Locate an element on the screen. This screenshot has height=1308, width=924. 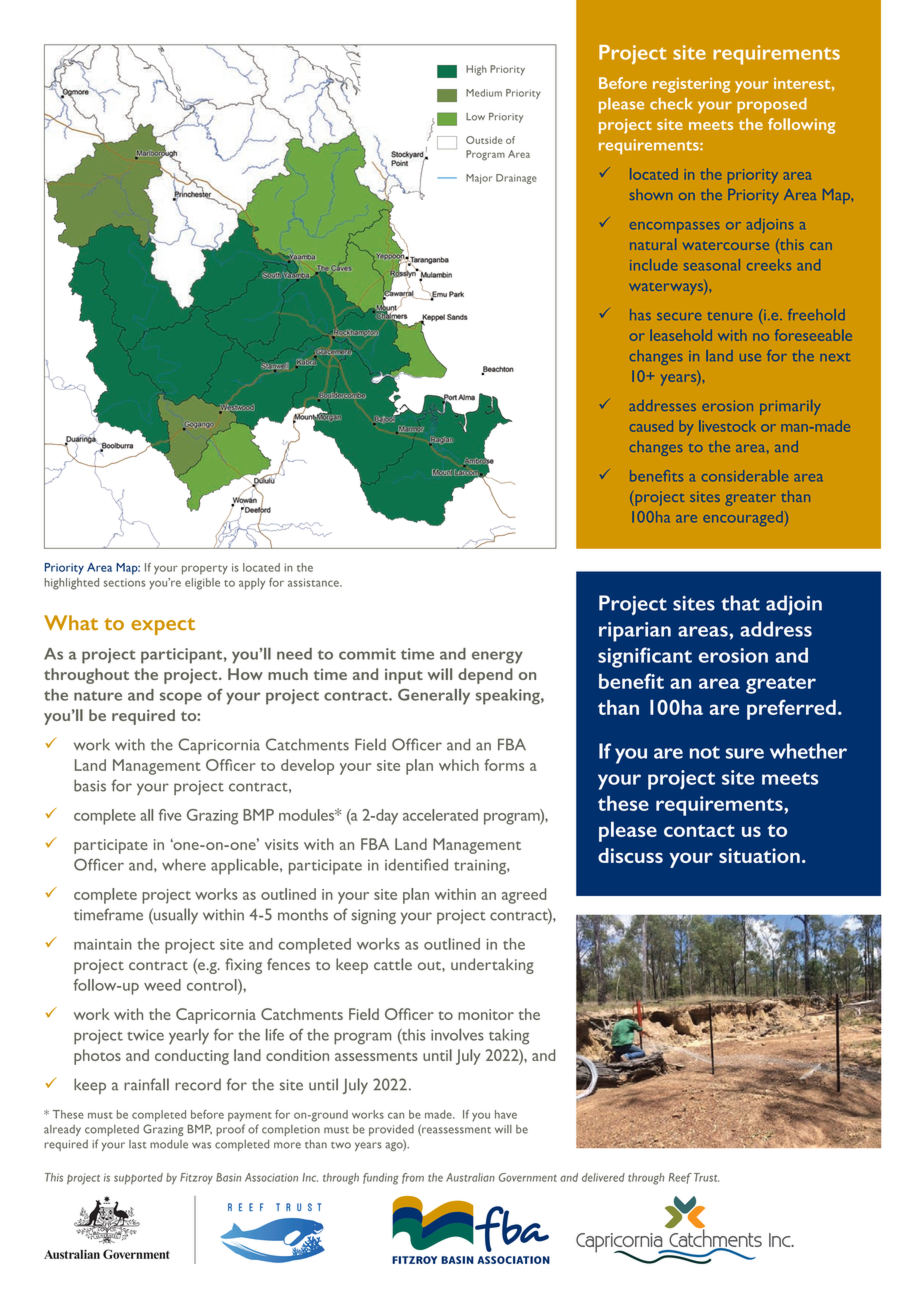
proposed is located at coordinates (772, 105).
